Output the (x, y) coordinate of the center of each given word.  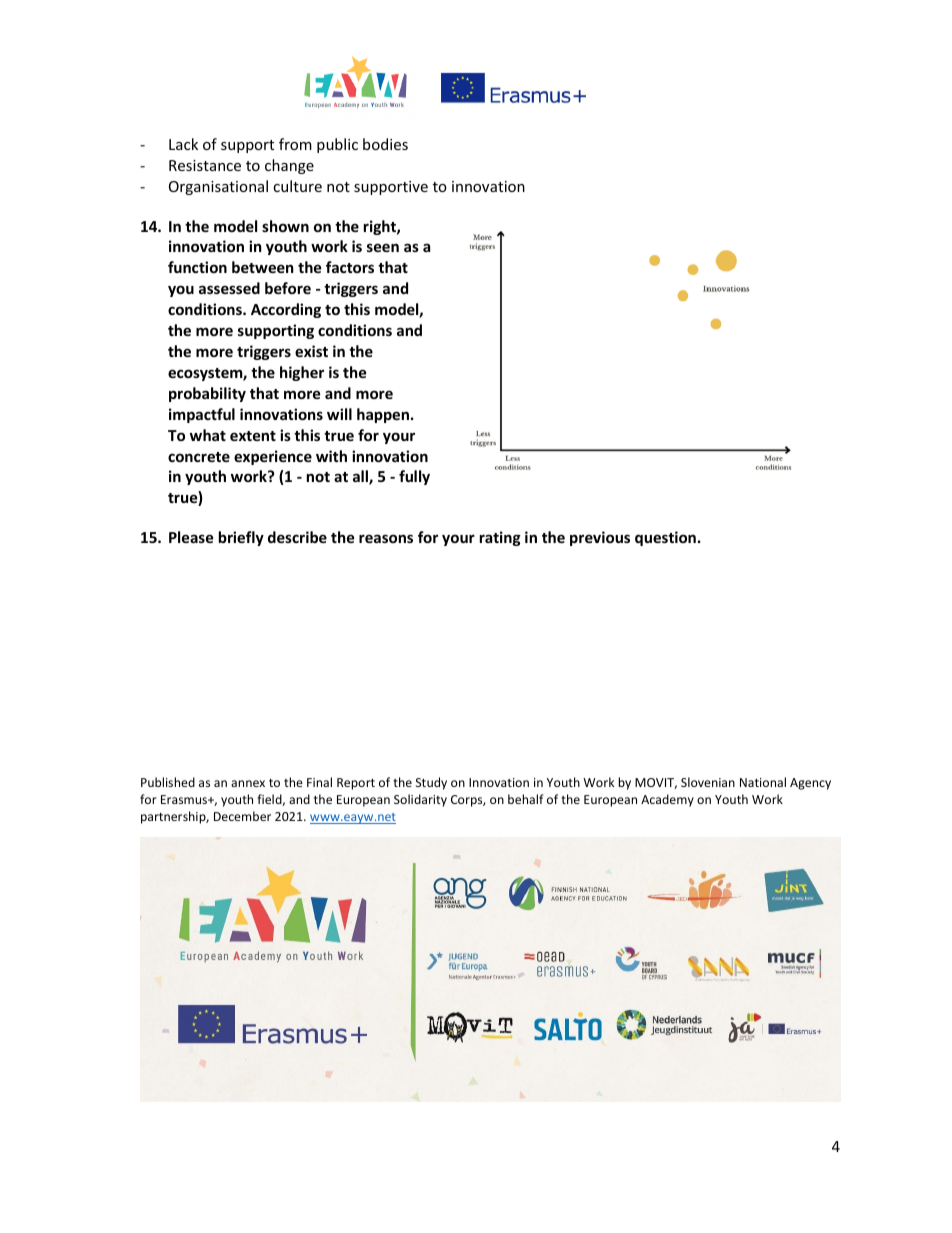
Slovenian (708, 782)
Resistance (205, 165)
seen (383, 247)
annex (248, 783)
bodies (385, 144)
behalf (526, 799)
